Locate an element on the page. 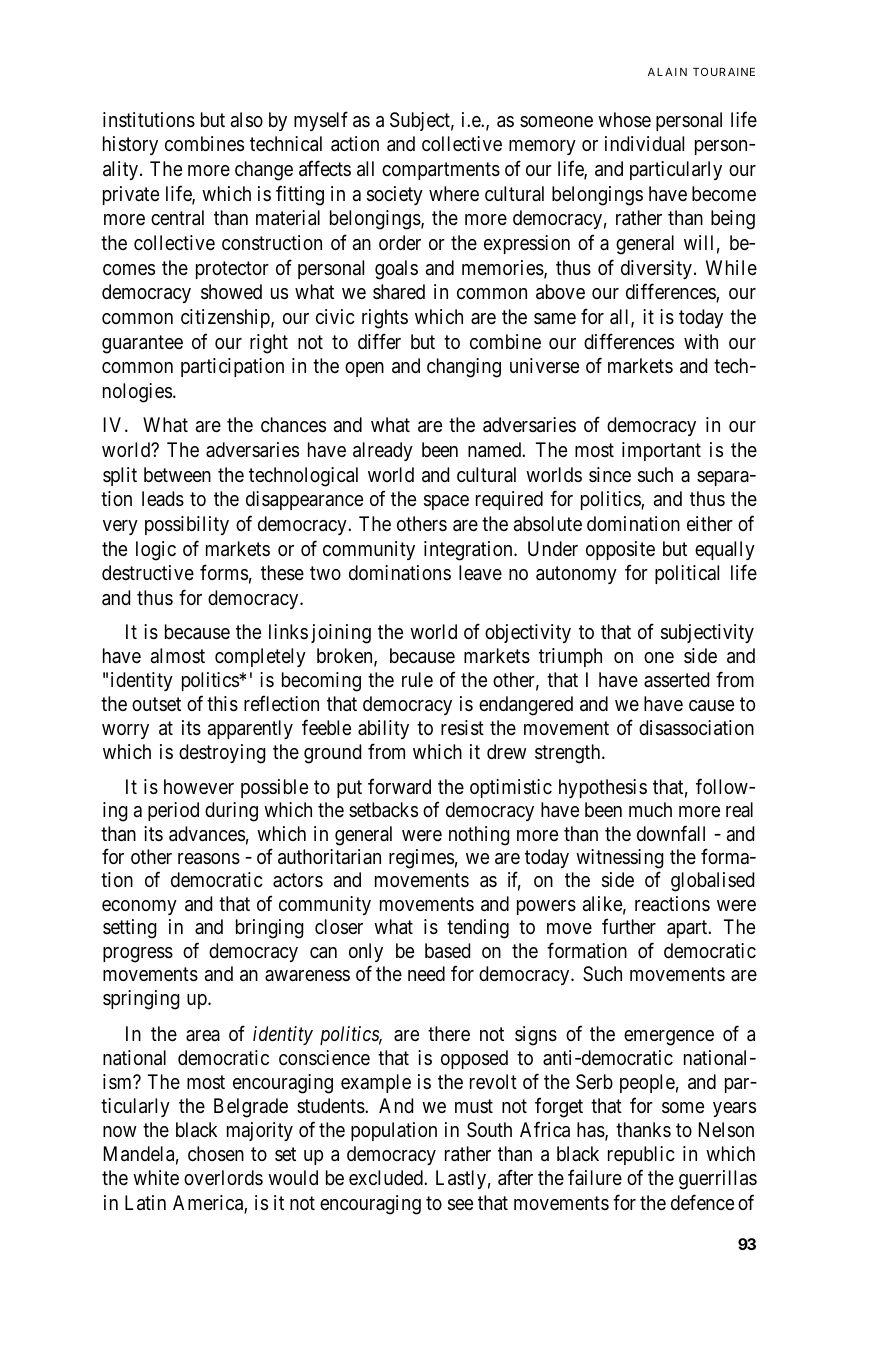  between is located at coordinates (177, 475).
